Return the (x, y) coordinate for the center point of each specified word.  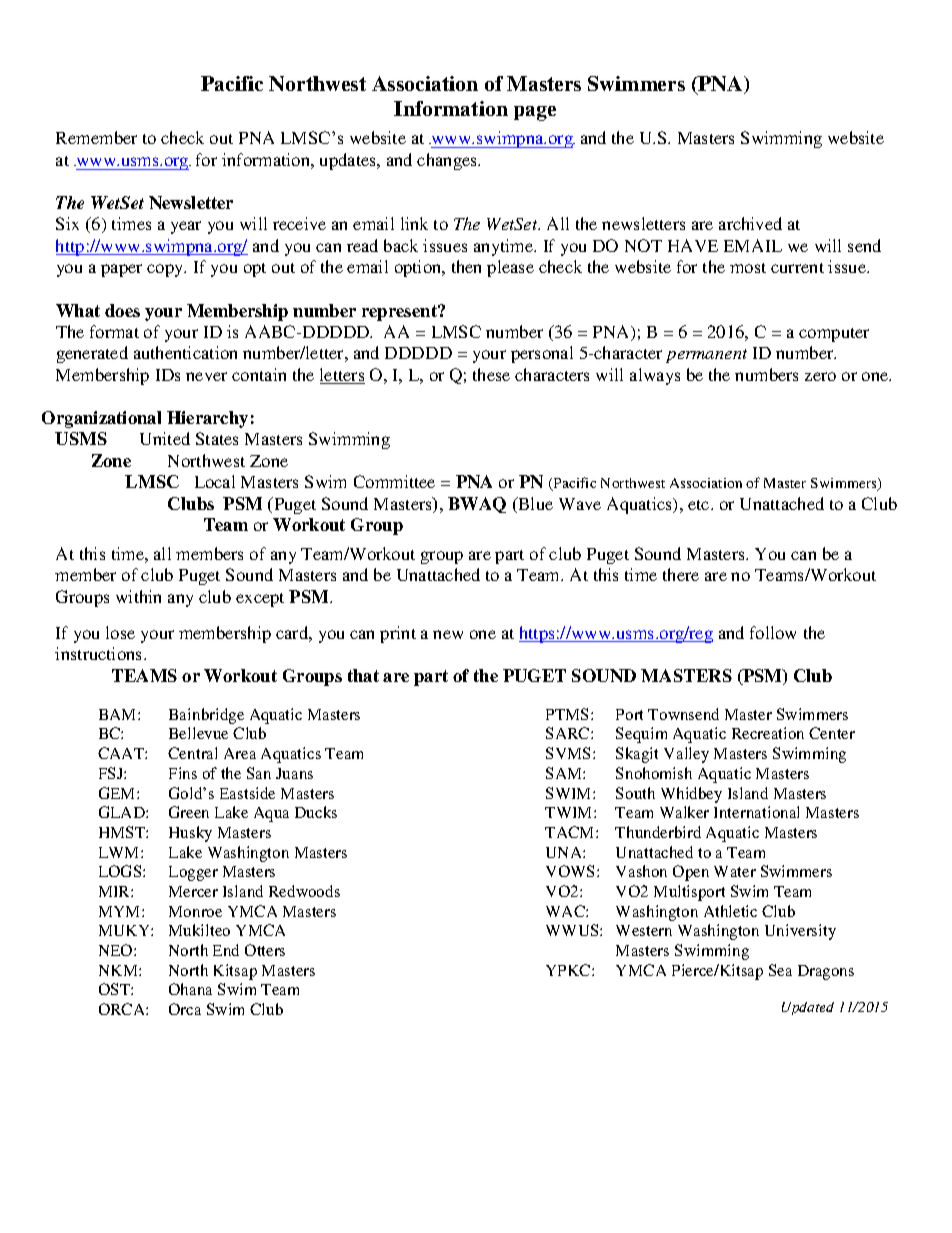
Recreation (768, 733)
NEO (117, 950)
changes (448, 161)
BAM (119, 714)
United (165, 438)
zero (820, 376)
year (186, 227)
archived (750, 223)
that (363, 675)
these (491, 374)
